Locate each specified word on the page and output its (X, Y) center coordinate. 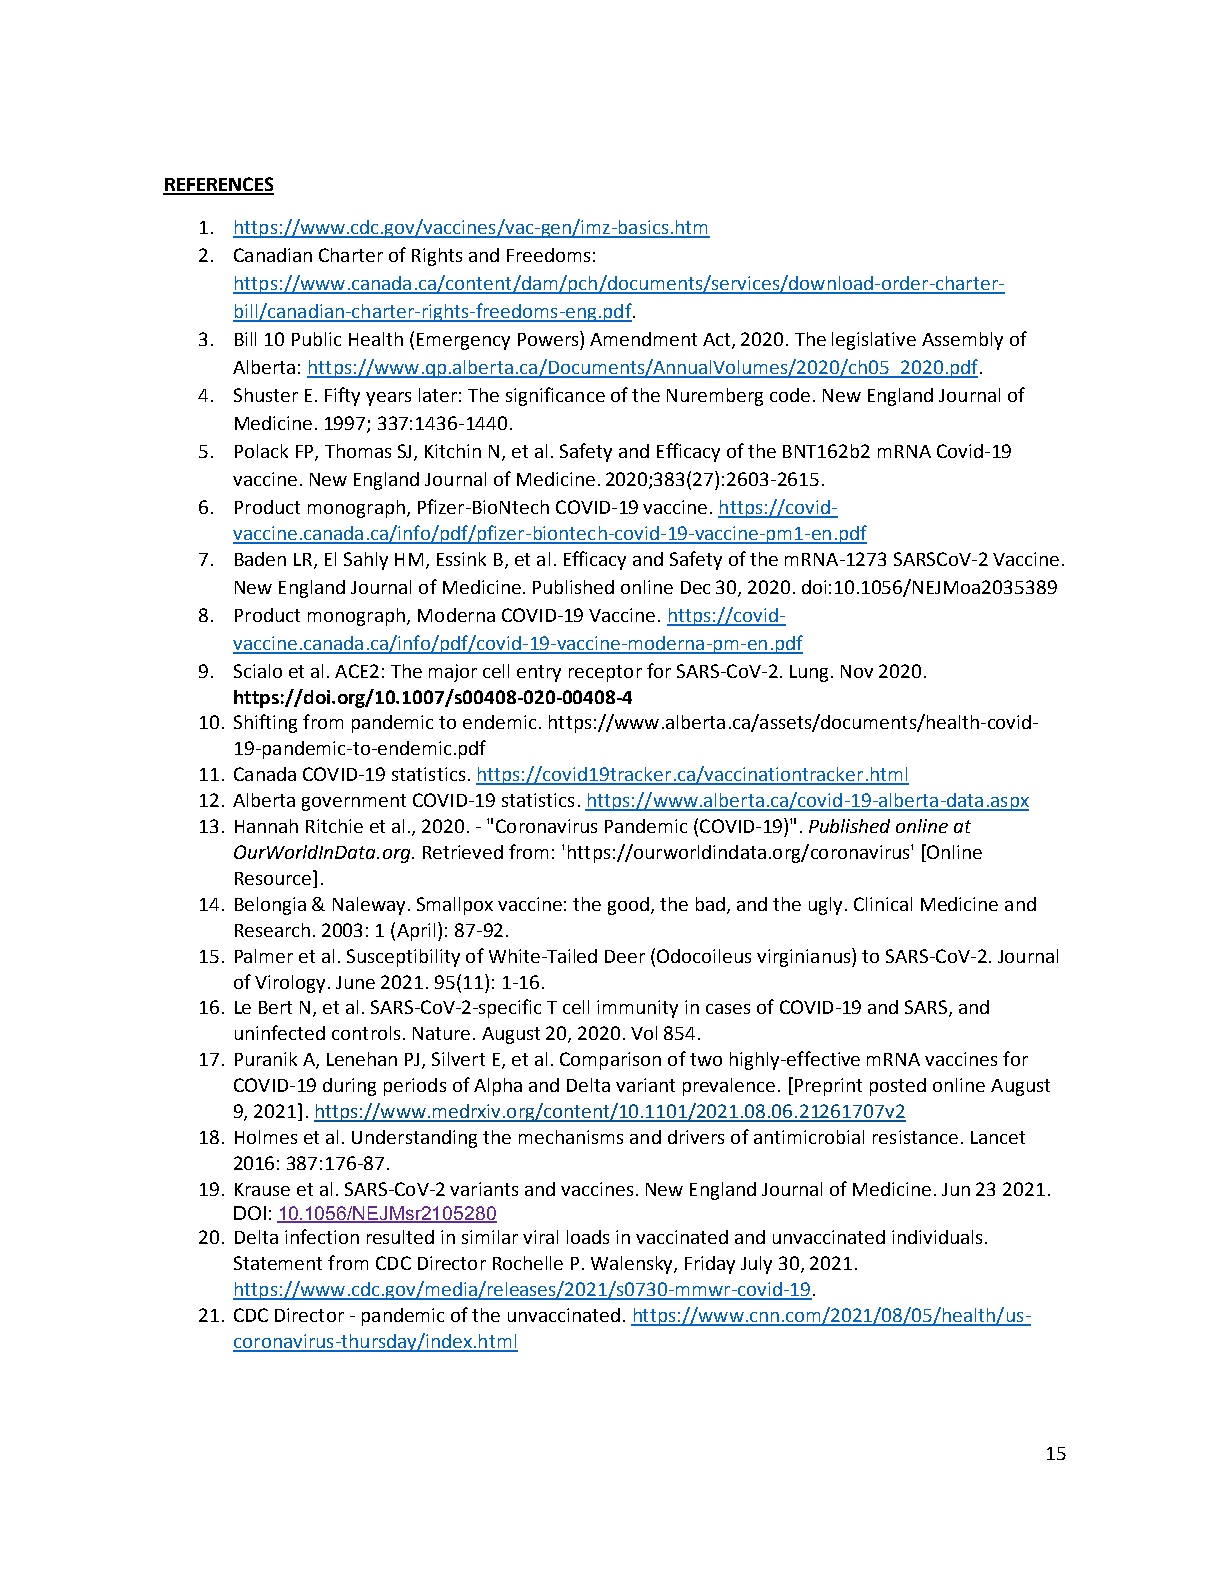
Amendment (643, 339)
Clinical (883, 904)
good (630, 906)
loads (588, 1237)
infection (322, 1236)
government (354, 802)
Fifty (342, 396)
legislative (874, 341)
